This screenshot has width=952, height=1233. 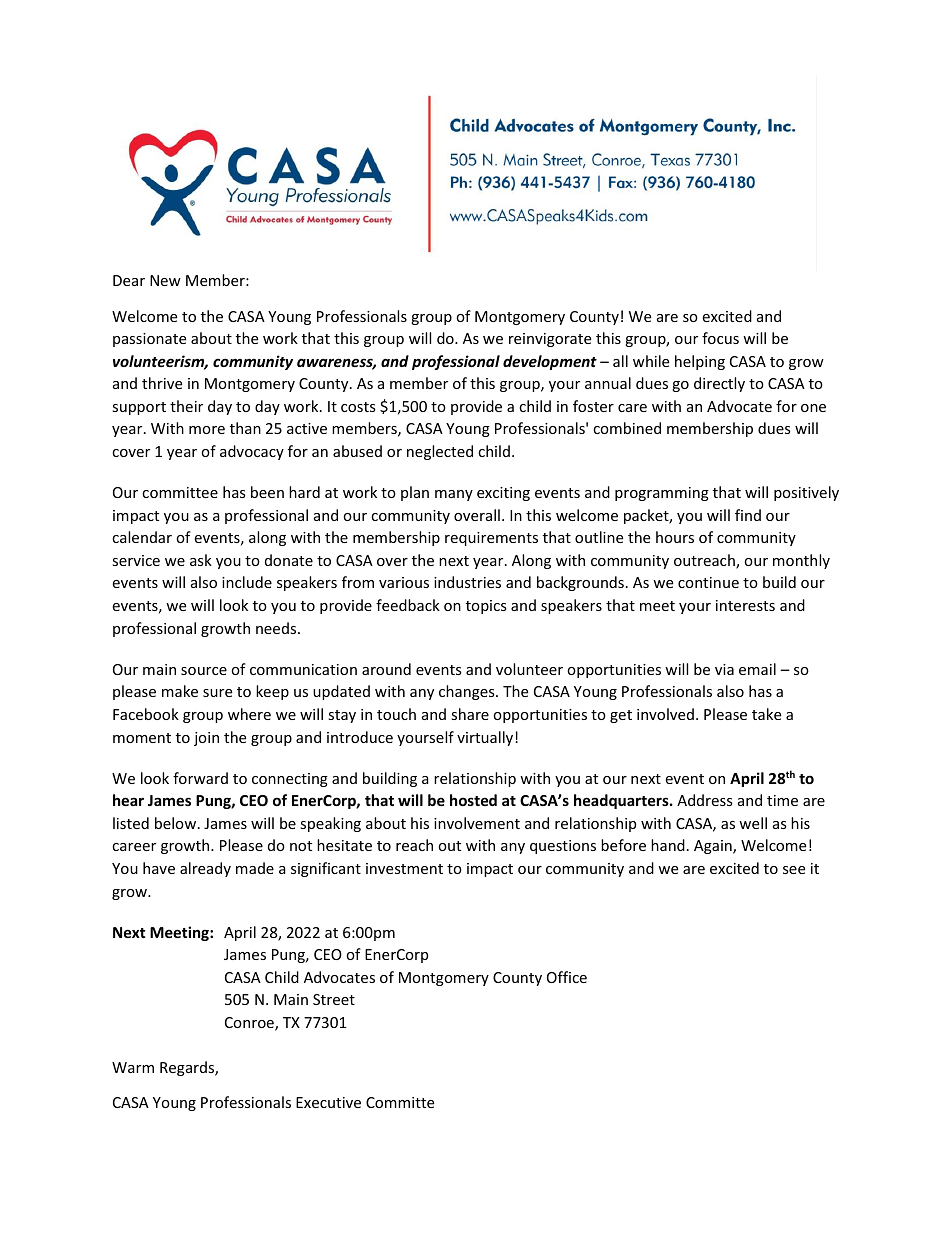 I want to click on investment, so click(x=404, y=868).
